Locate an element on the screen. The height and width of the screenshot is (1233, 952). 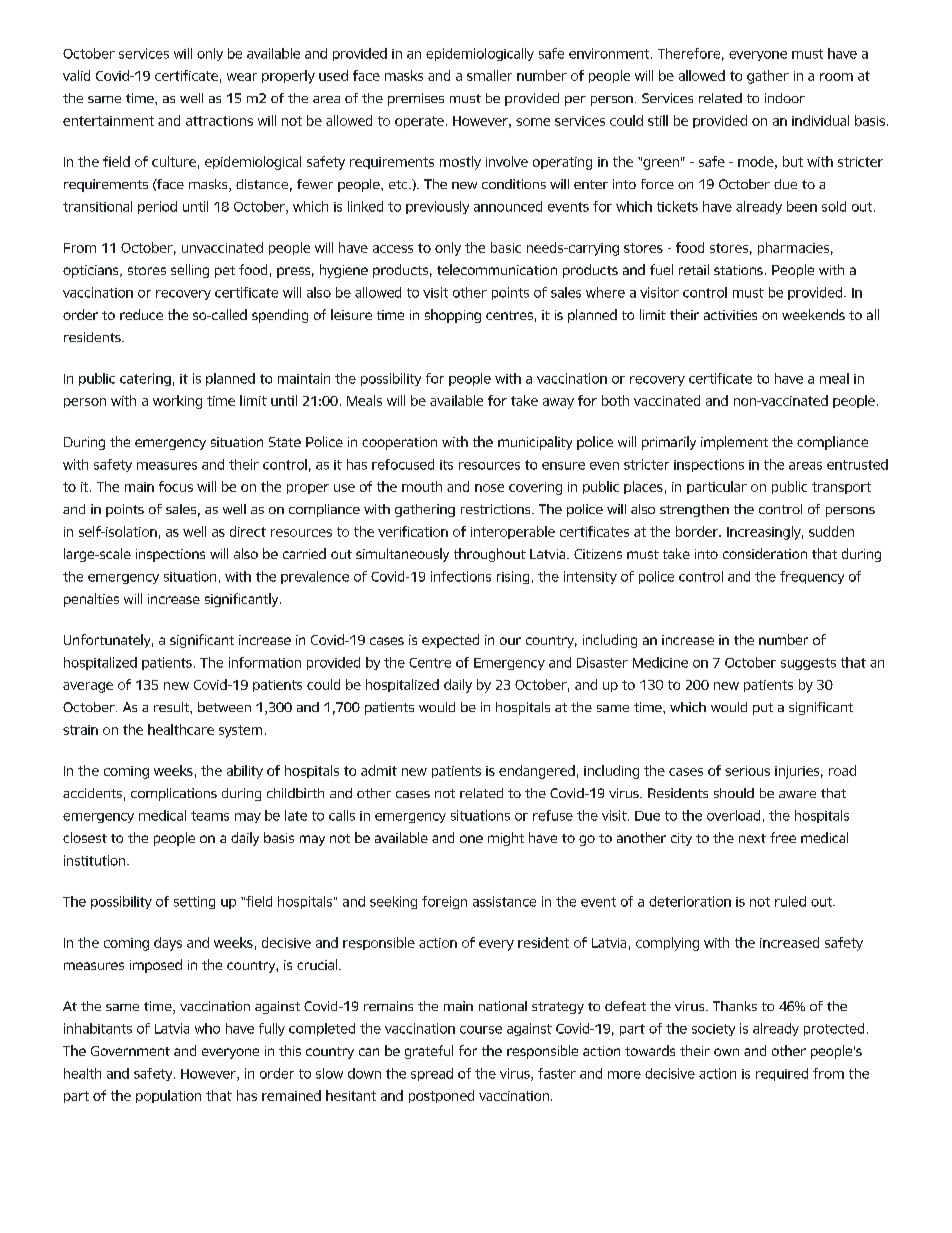
wear is located at coordinates (242, 77).
